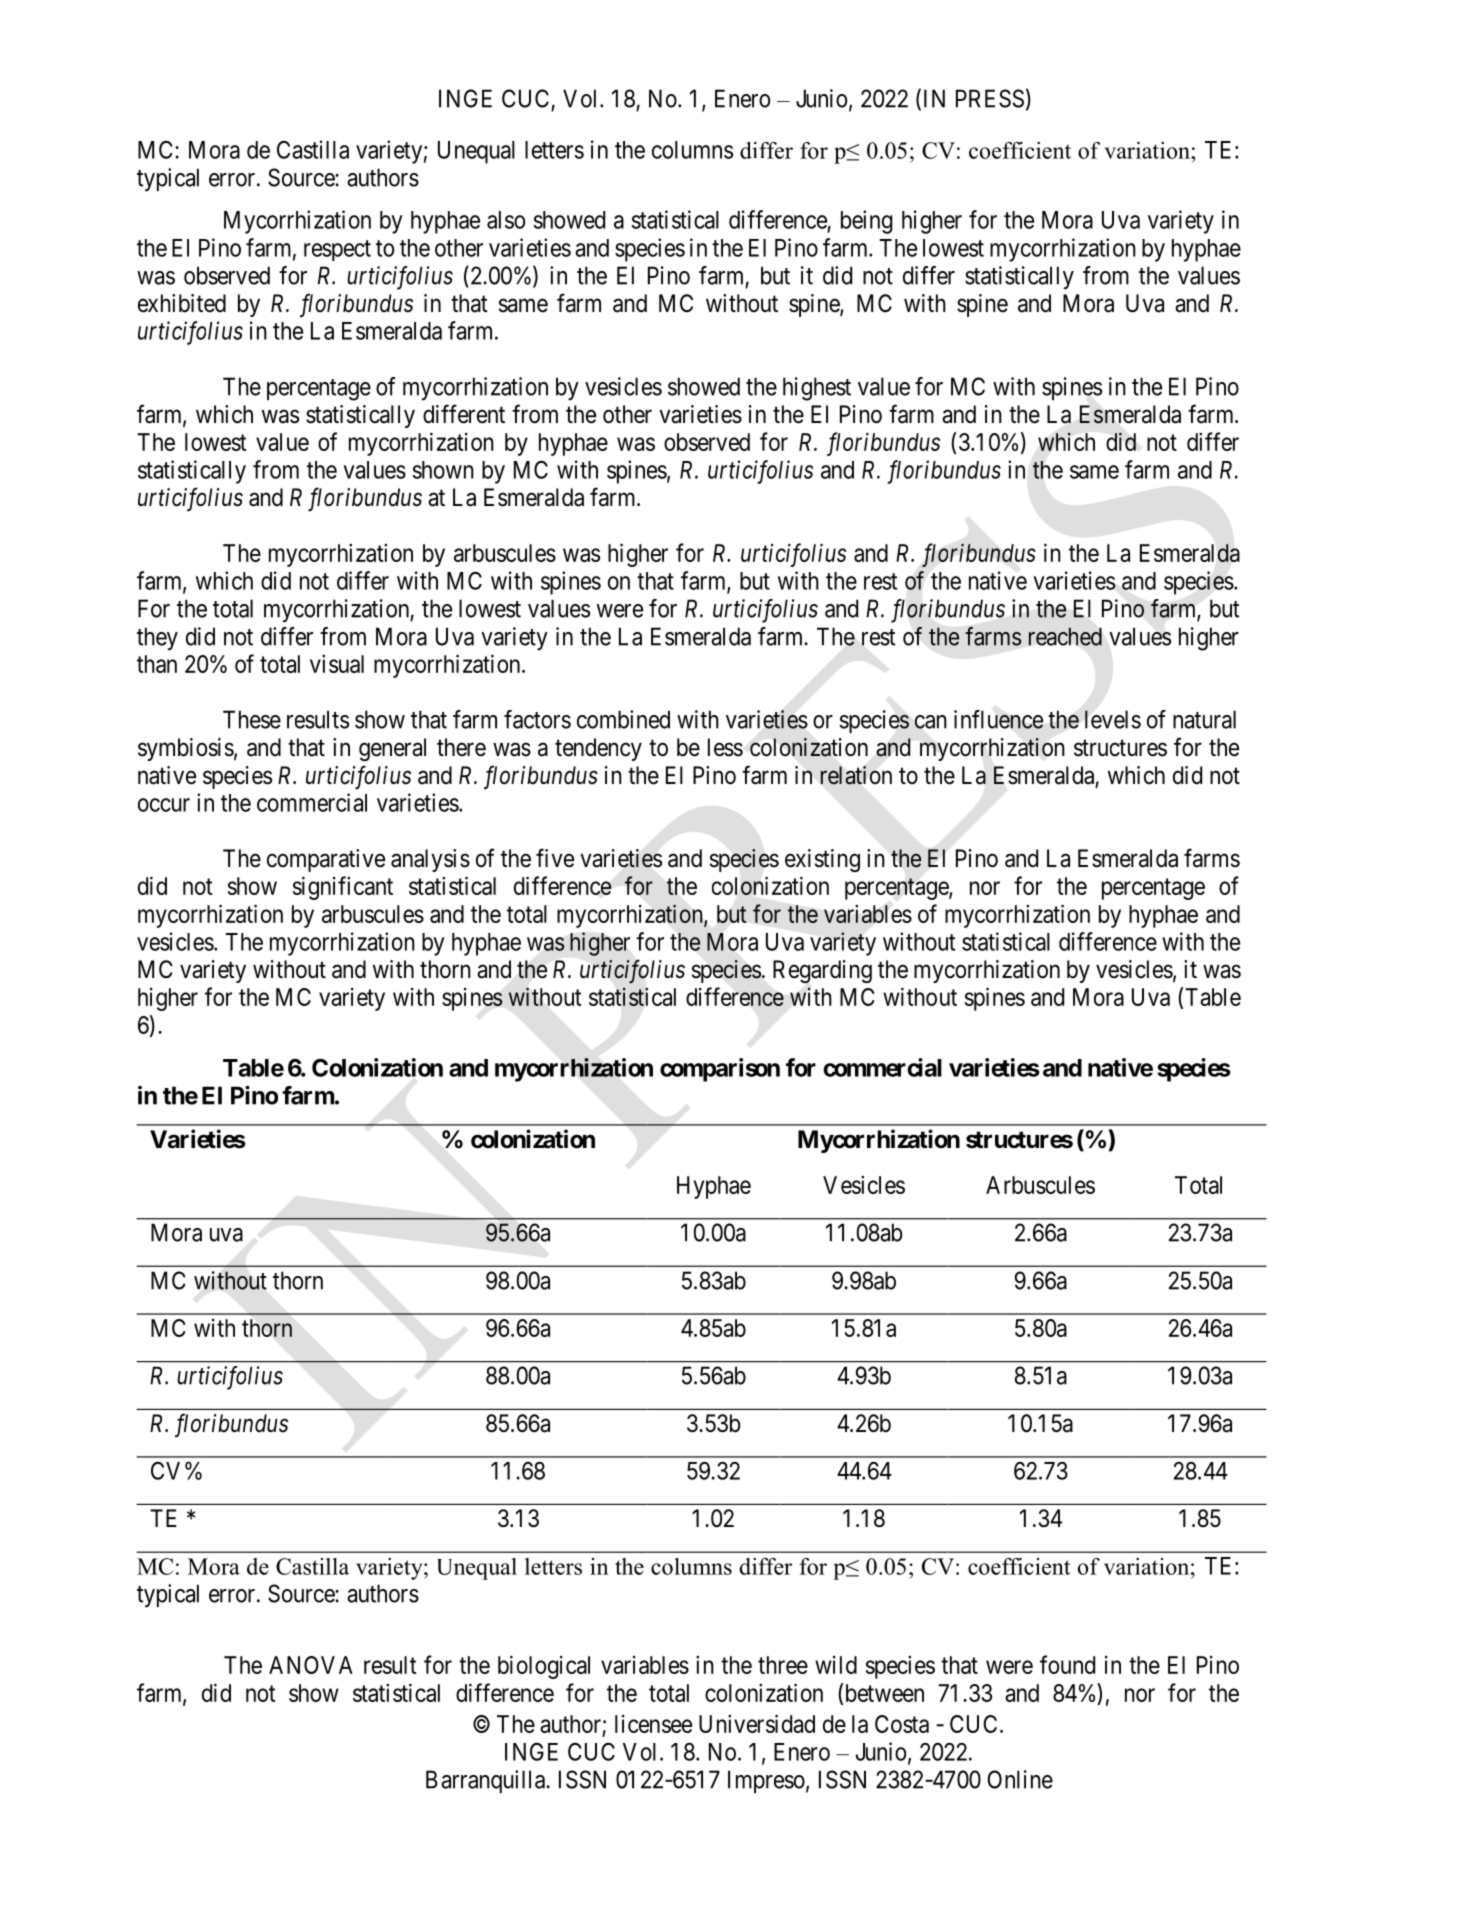  What do you see at coordinates (720, 1070) in the screenshot?
I see `comparison` at bounding box center [720, 1070].
